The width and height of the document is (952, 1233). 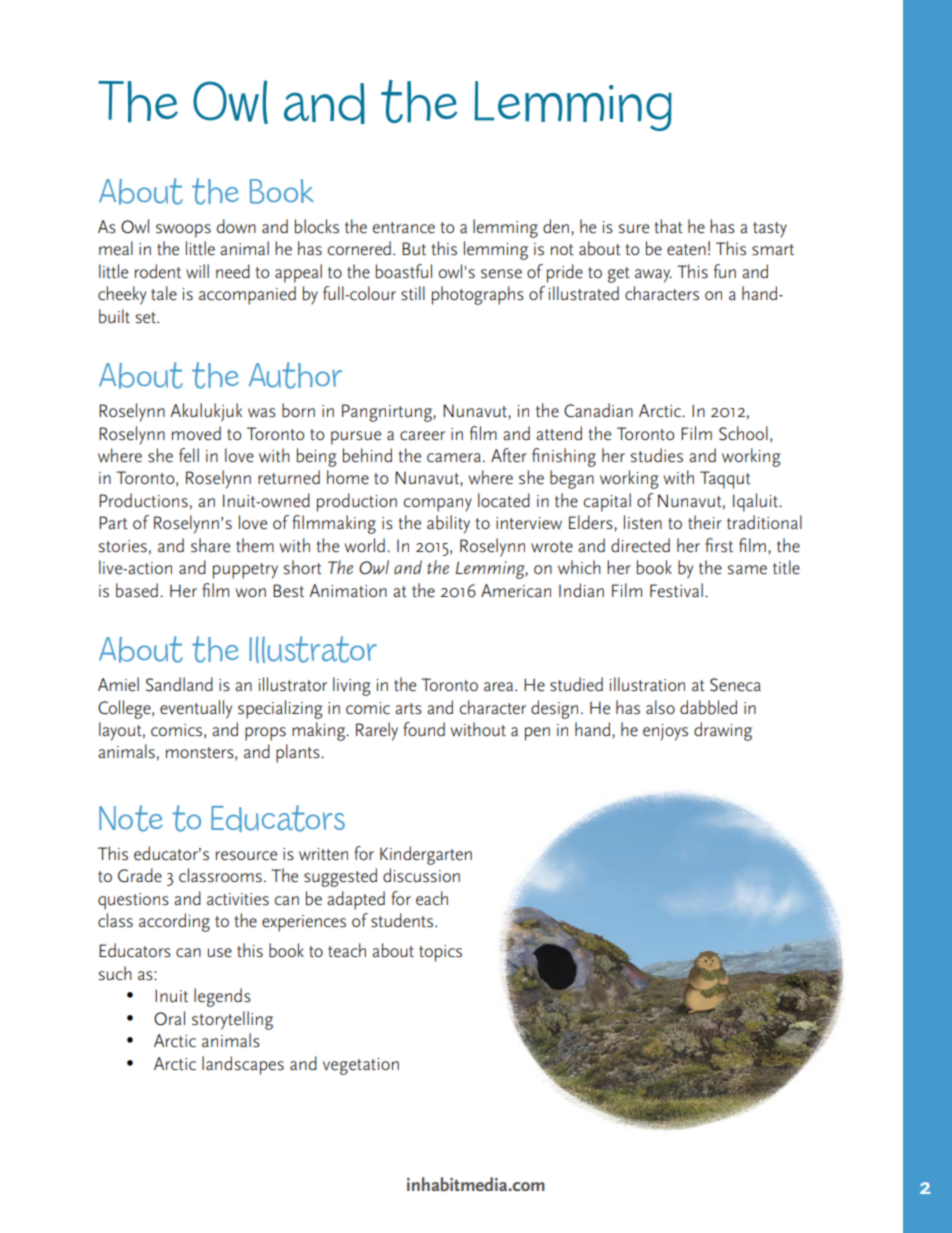 What do you see at coordinates (448, 524) in the document?
I see `ability` at bounding box center [448, 524].
